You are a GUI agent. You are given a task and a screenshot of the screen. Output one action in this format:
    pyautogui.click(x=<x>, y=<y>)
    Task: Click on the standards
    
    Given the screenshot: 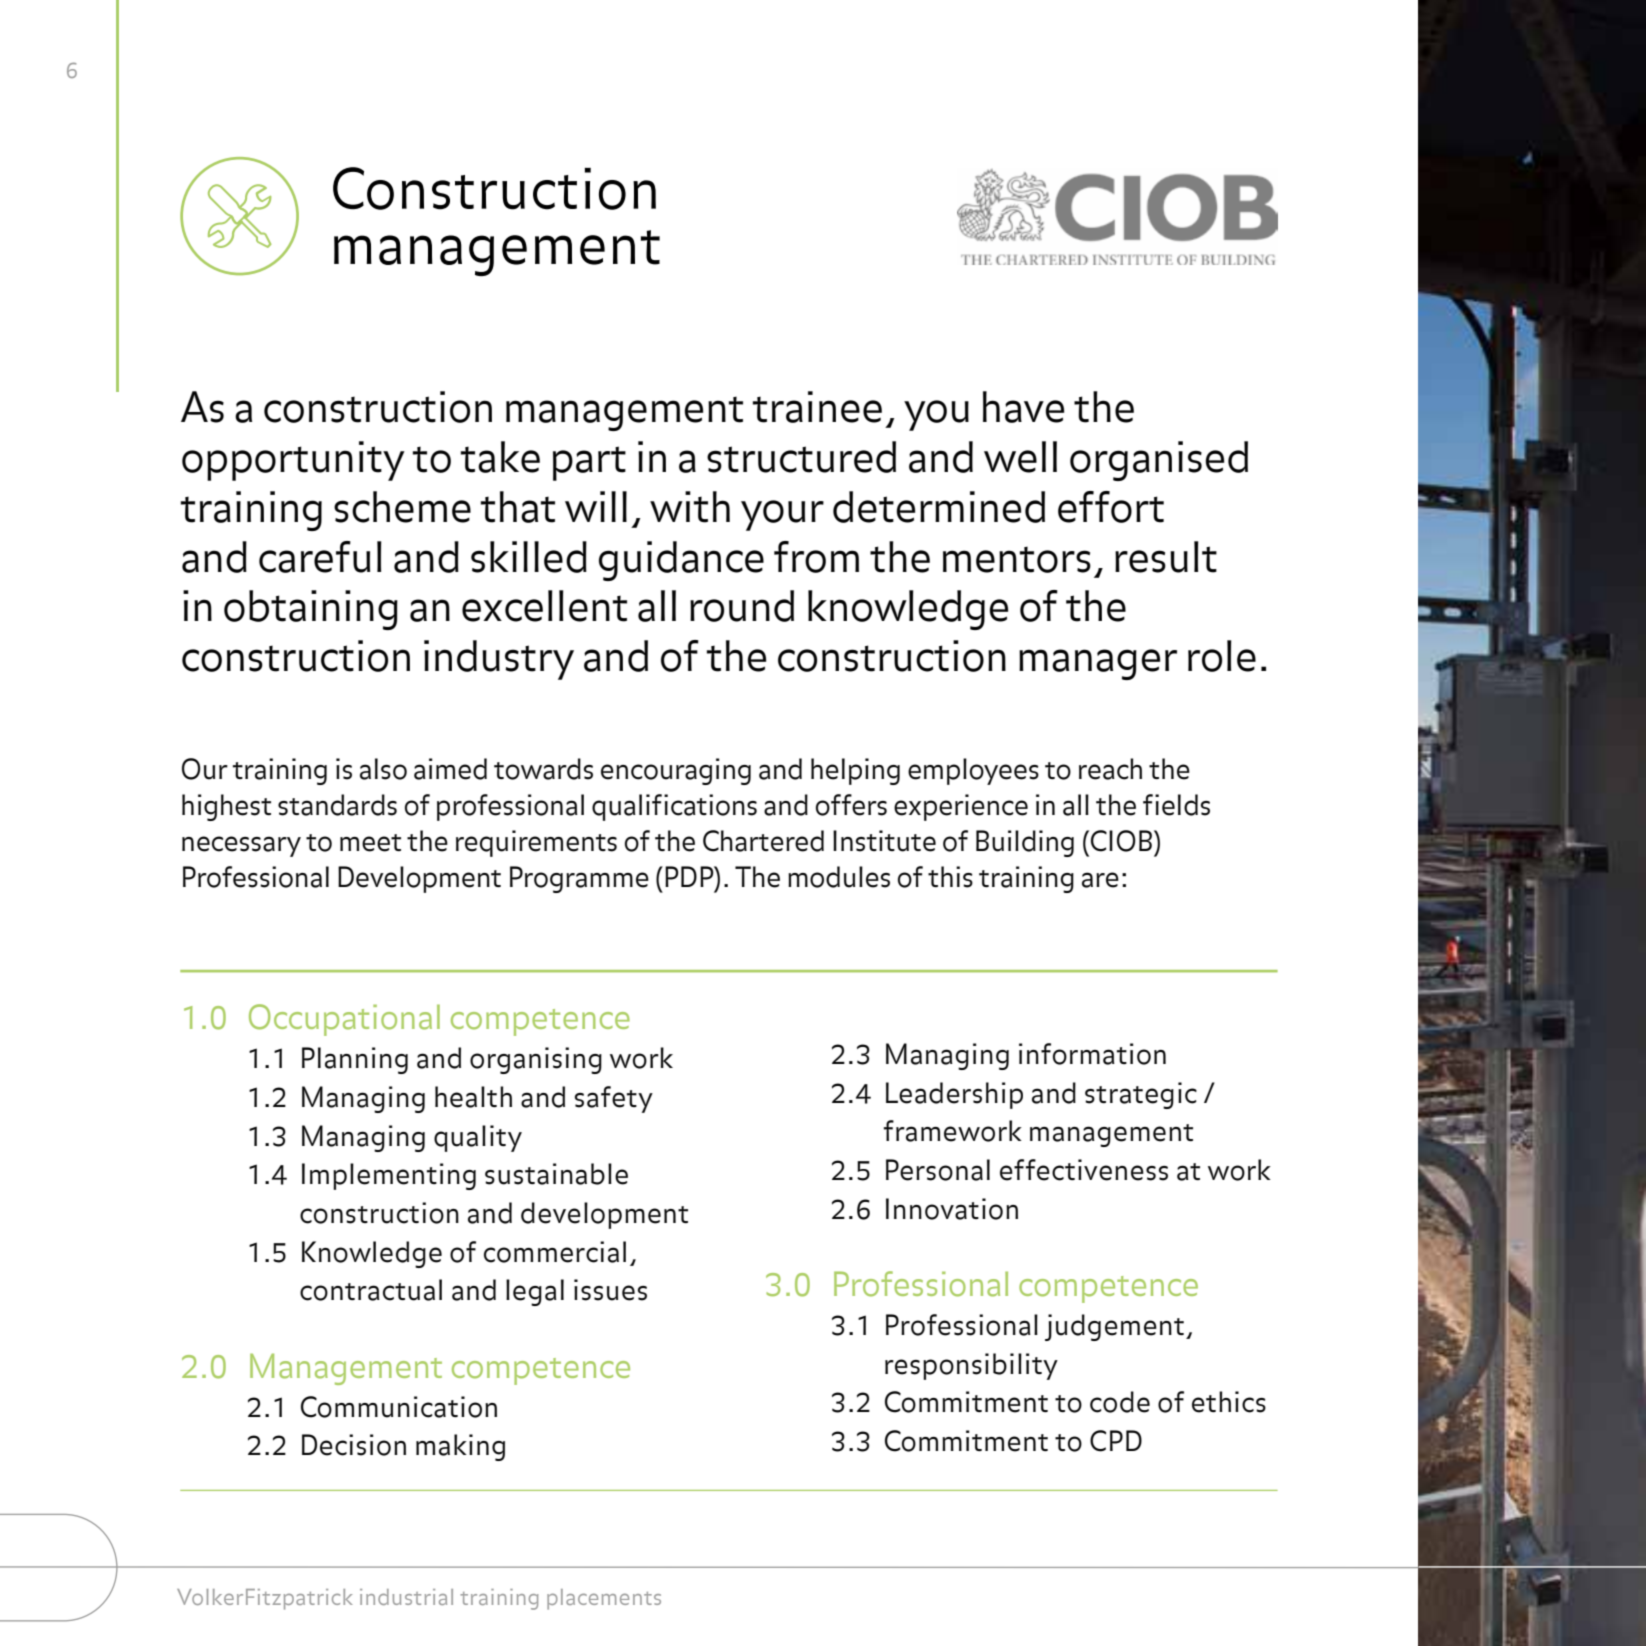 What is the action you would take?
    pyautogui.click(x=337, y=805)
